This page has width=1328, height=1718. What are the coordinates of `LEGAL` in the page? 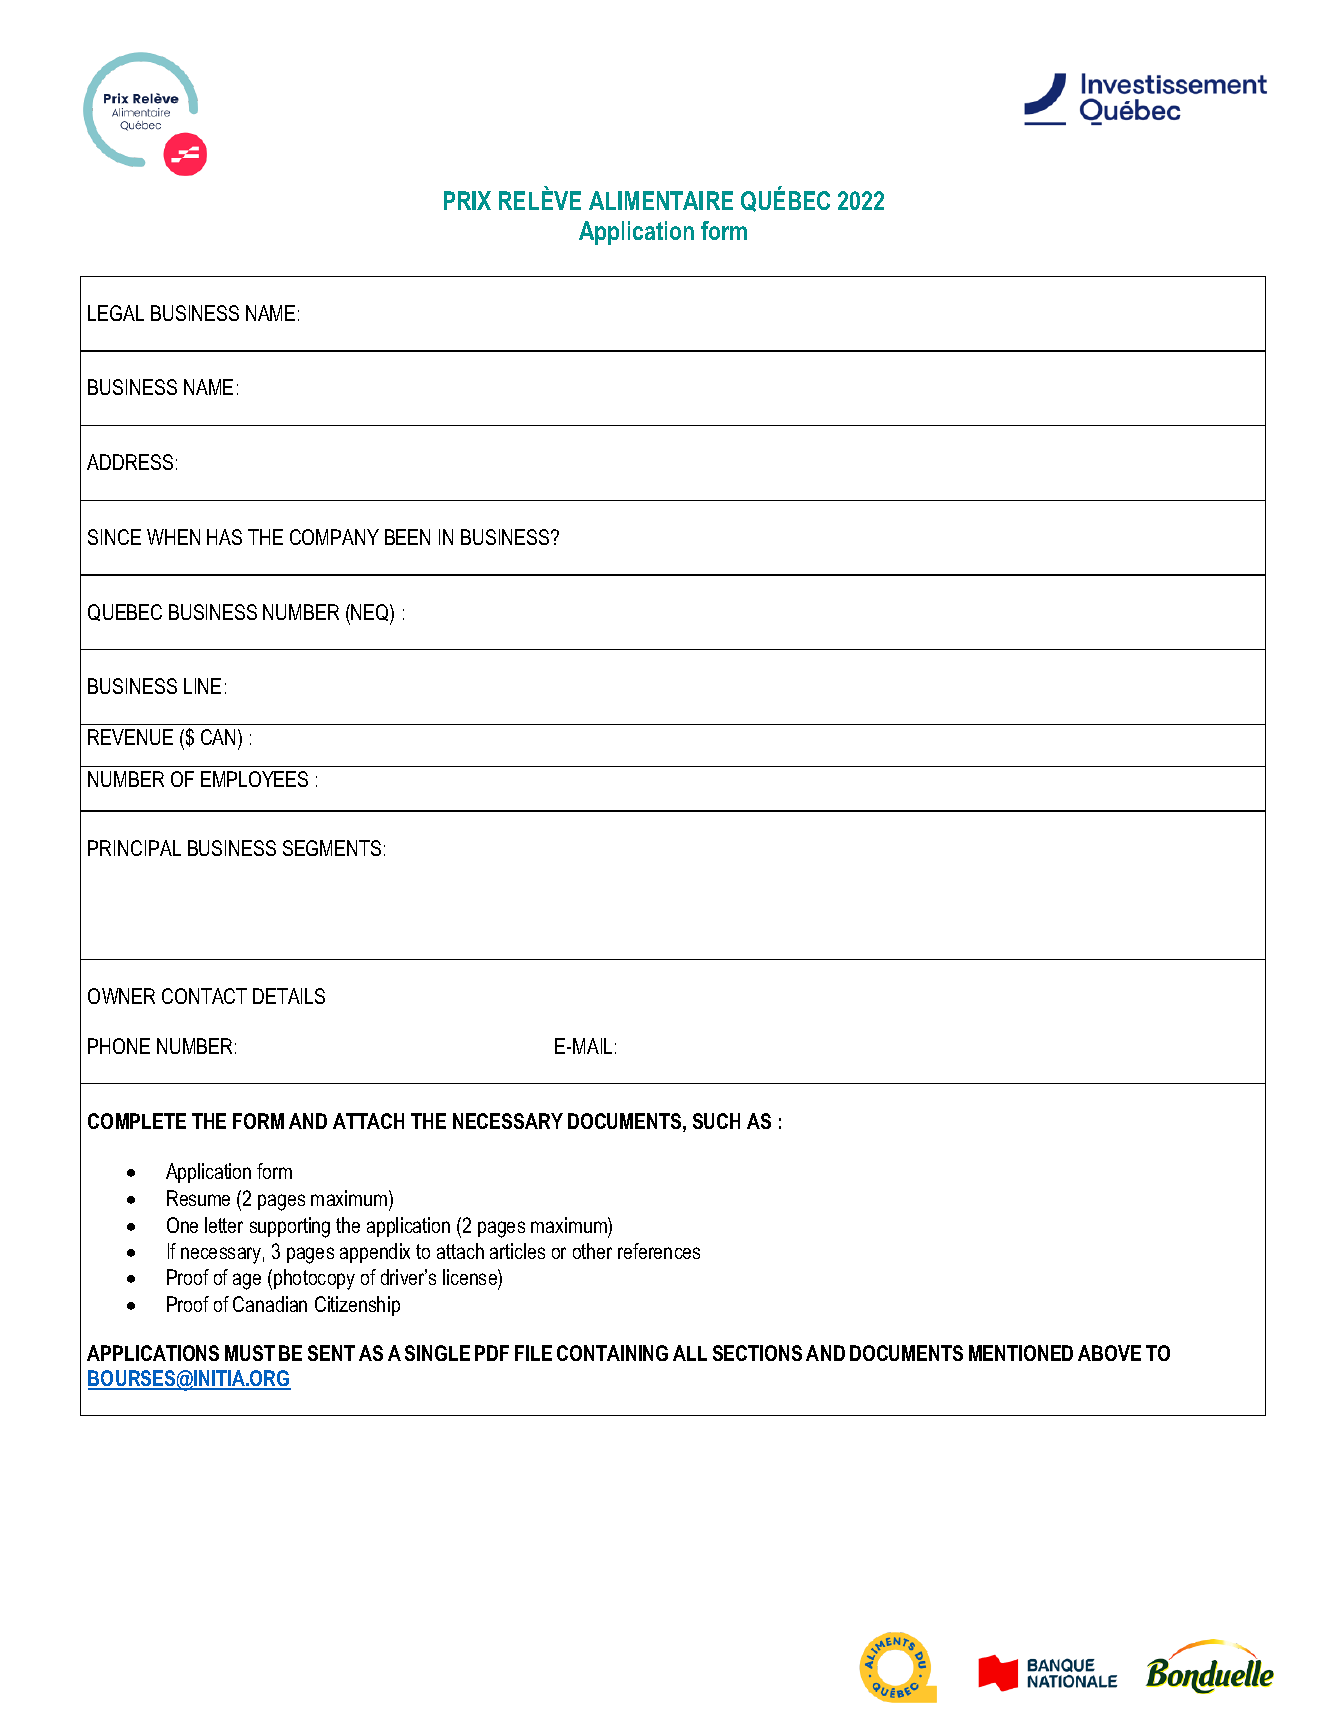 It's located at (116, 313).
